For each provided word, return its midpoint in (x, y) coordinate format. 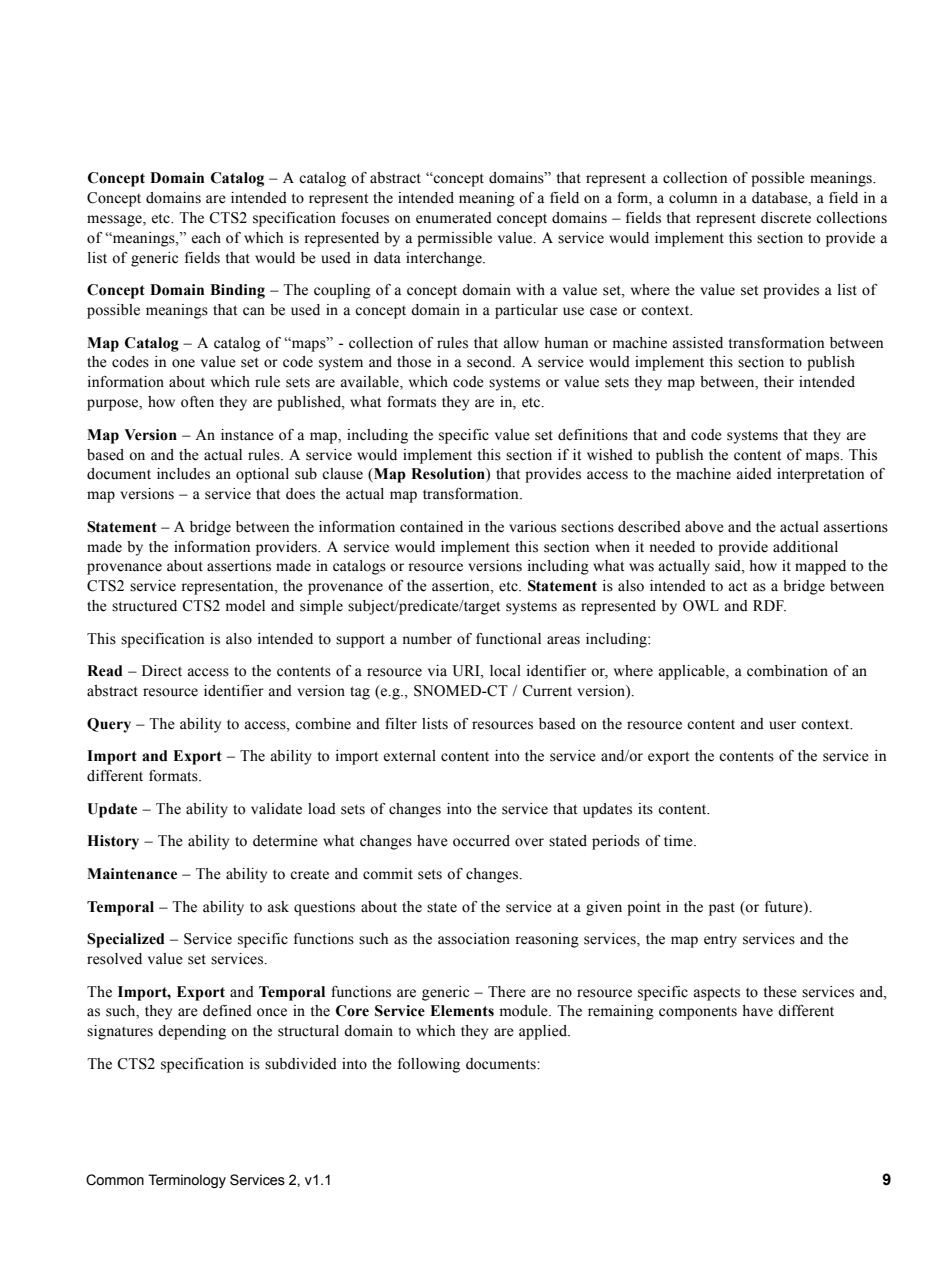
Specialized (126, 940)
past (722, 909)
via (437, 670)
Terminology (187, 1181)
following (429, 1065)
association (474, 939)
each (206, 238)
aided (754, 474)
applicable (692, 672)
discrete (786, 218)
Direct (162, 671)
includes (183, 474)
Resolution (449, 475)
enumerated (454, 218)
